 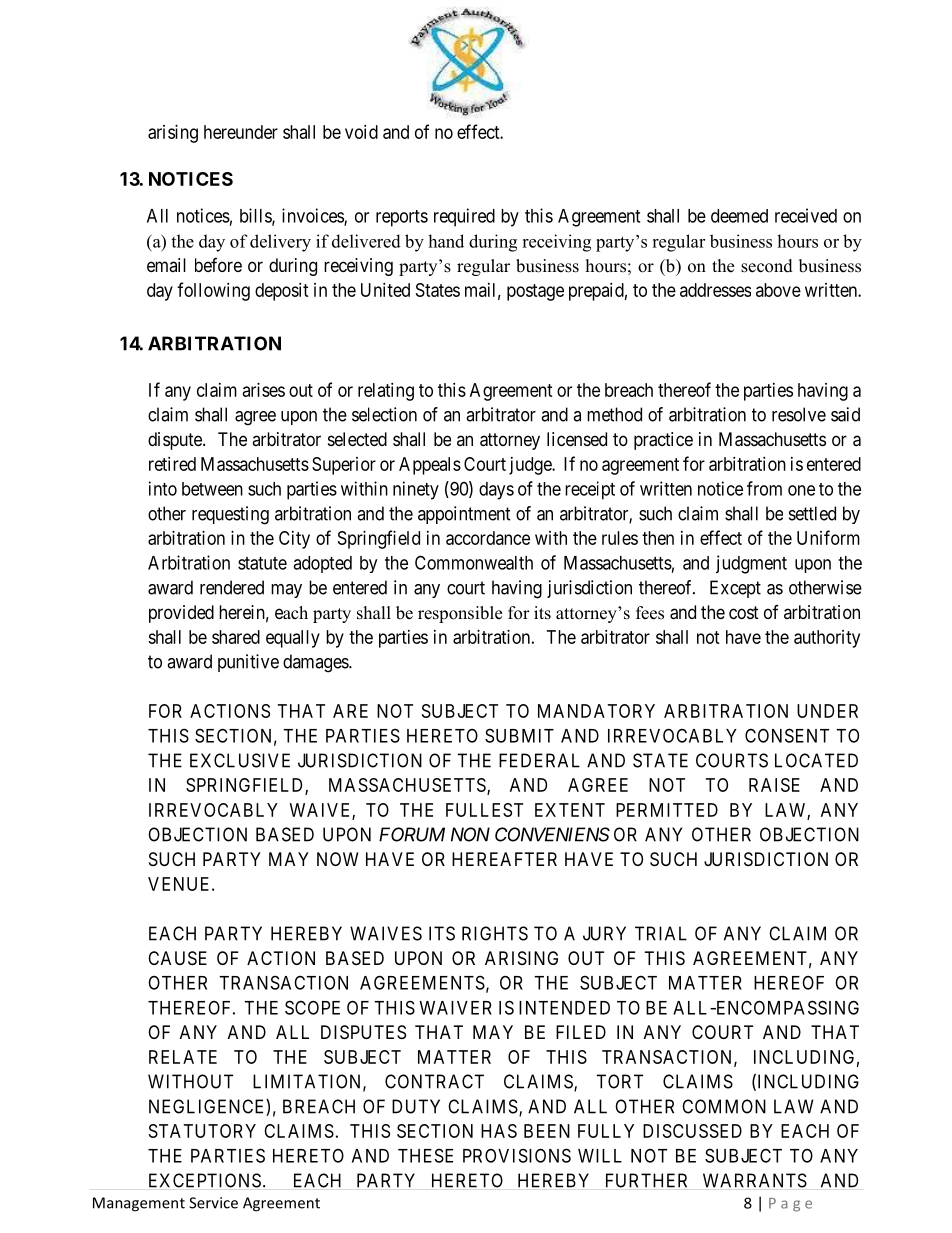 I want to click on from, so click(x=764, y=488).
